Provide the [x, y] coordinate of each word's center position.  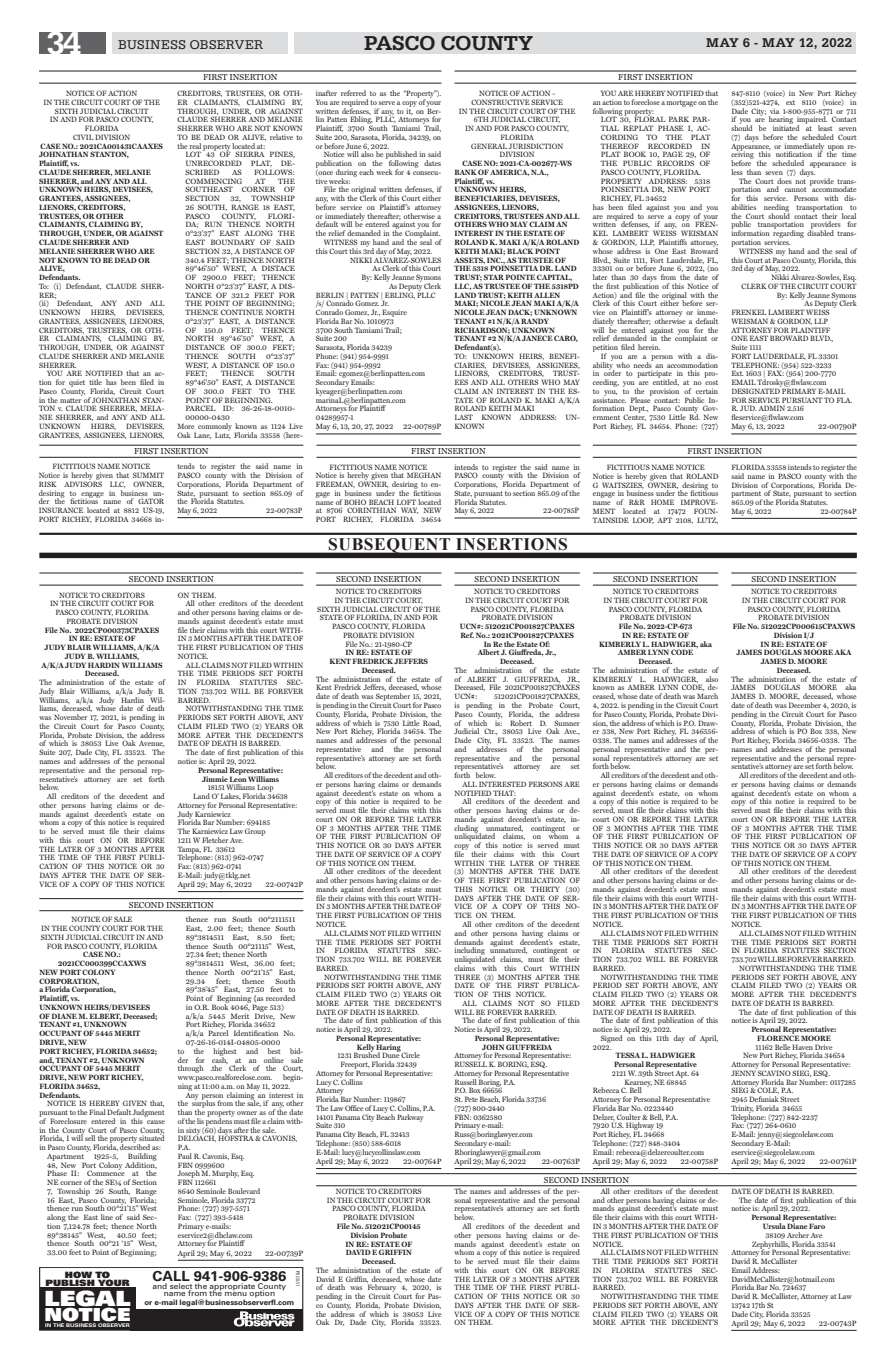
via [774, 111]
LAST [464, 417]
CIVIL [83, 137]
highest [225, 1053]
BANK [466, 172]
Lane [202, 435]
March [707, 696]
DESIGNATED [756, 390]
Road [432, 723]
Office [354, 1108]
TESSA [627, 1055]
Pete [471, 1099]
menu [236, 1293]
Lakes [231, 796]
